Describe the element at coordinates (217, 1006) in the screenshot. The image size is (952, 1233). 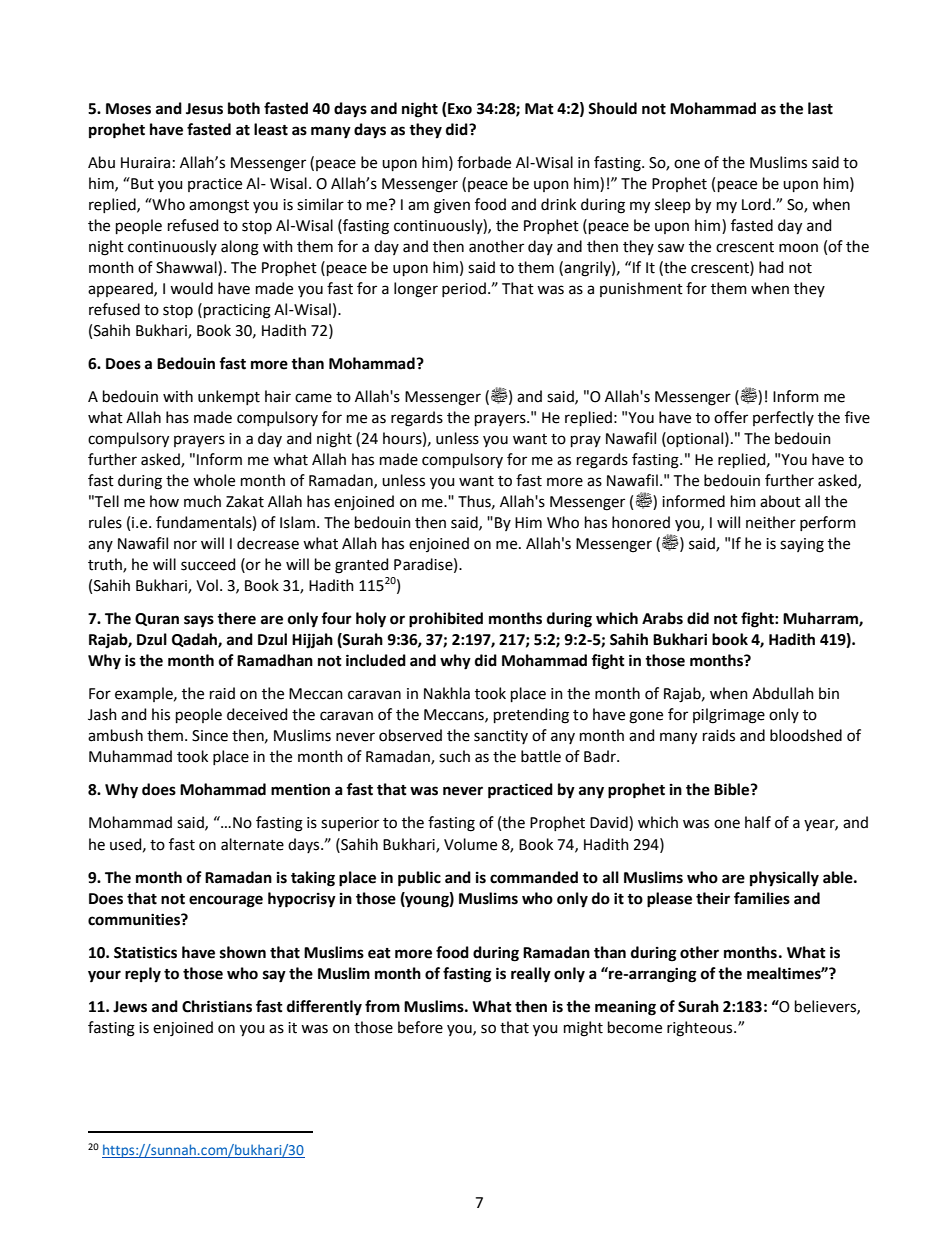
I see `Christians` at that location.
